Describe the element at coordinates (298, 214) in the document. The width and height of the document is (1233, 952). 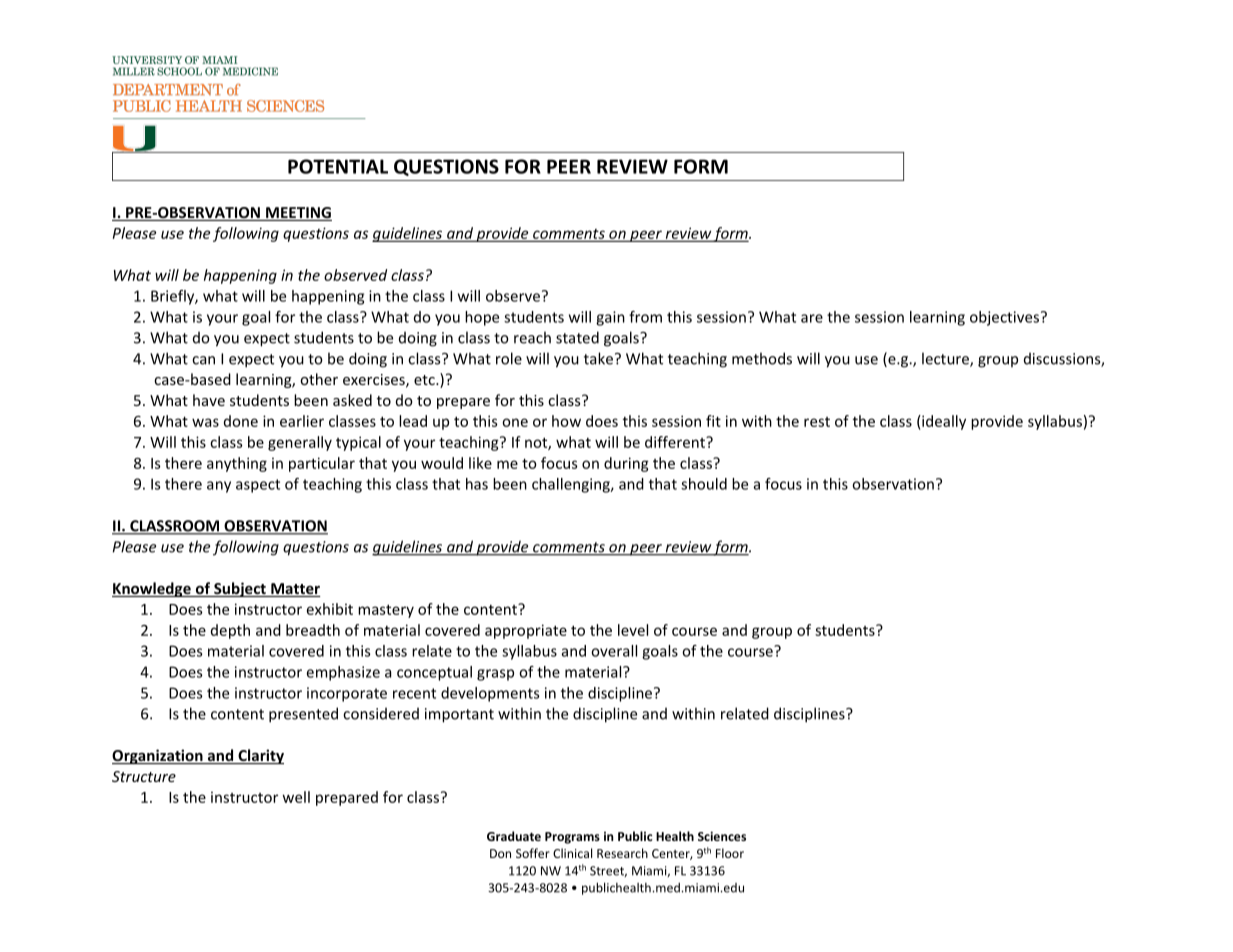
I see `MEETING` at that location.
